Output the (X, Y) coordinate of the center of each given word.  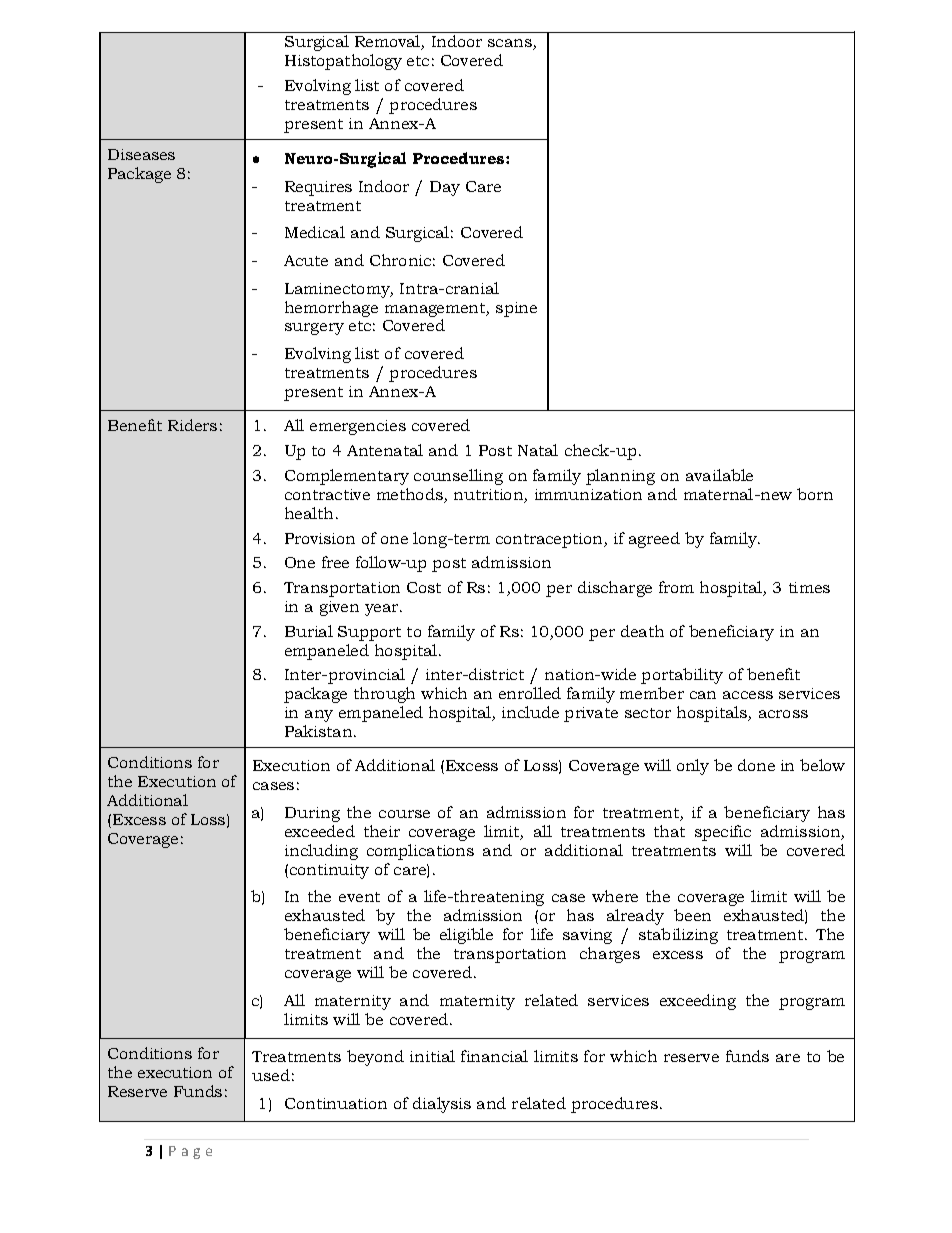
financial (494, 1056)
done (756, 765)
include (530, 712)
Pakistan (320, 731)
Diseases (141, 154)
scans (511, 44)
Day (445, 188)
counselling (458, 477)
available (719, 475)
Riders (192, 425)
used (271, 1075)
